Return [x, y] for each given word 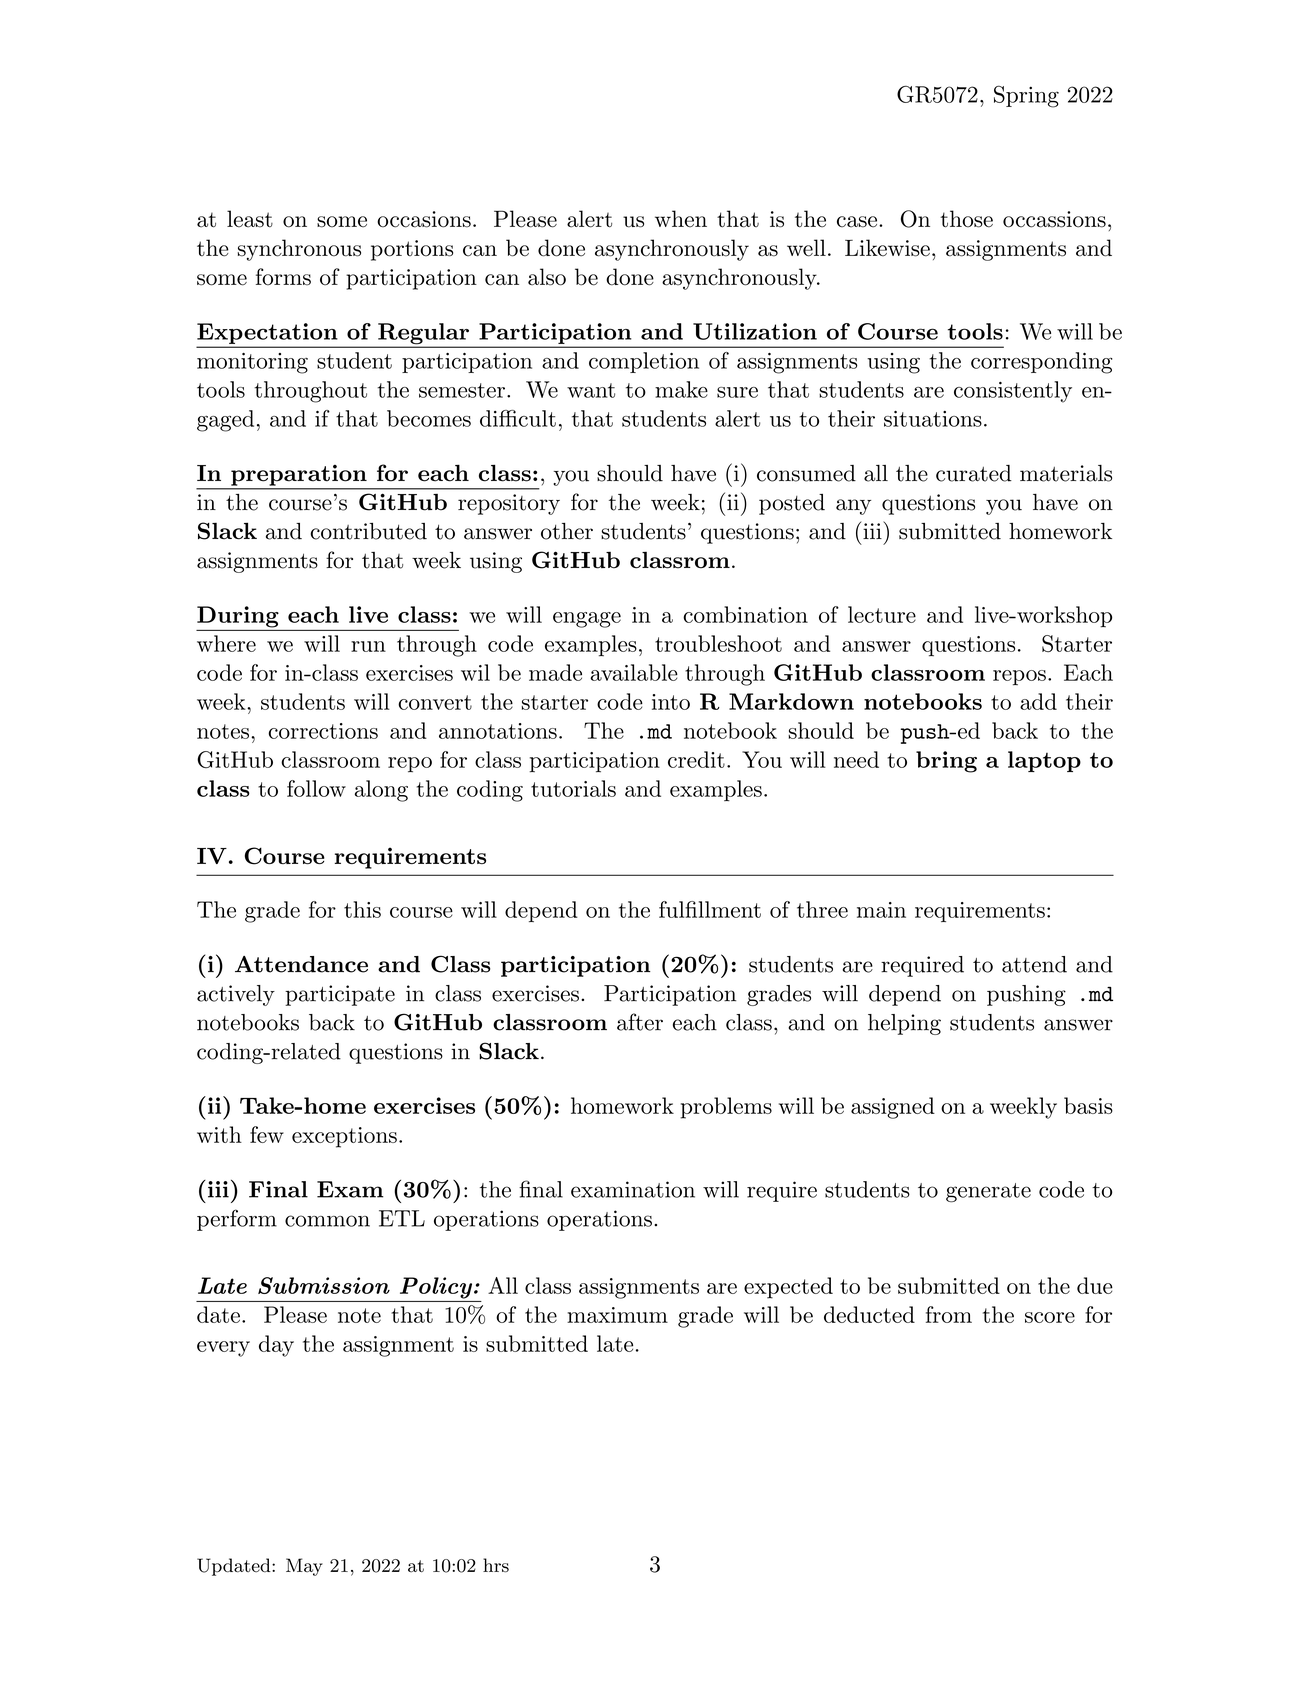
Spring [1026, 96]
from [949, 1314]
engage [587, 620]
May [304, 1567]
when [681, 219]
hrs [496, 1565]
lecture [882, 614]
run [368, 646]
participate [340, 995]
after [640, 1022]
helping [904, 1024]
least [250, 219]
